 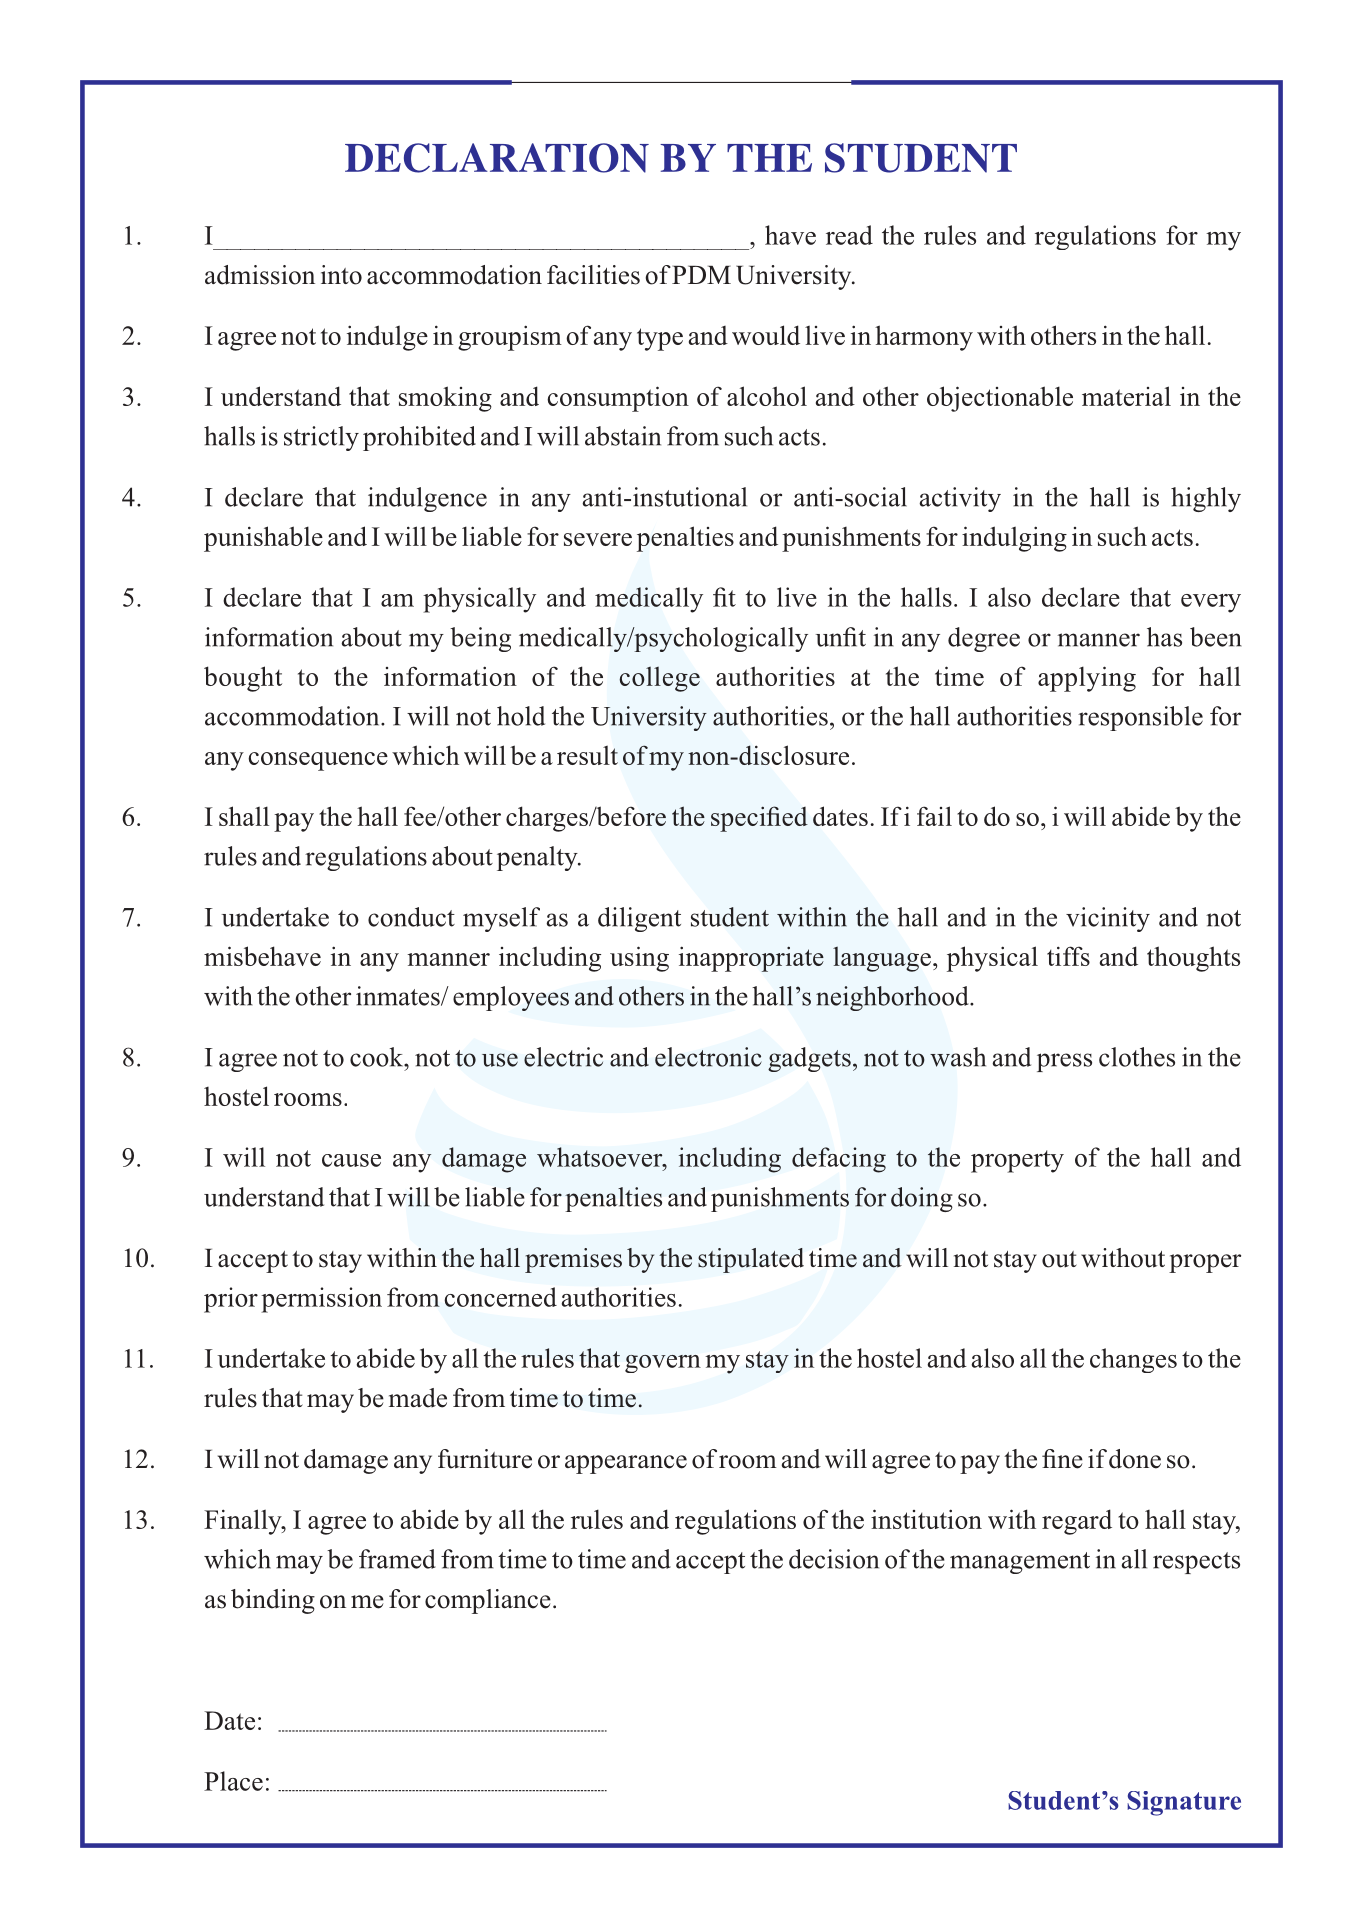 What do you see at coordinates (1126, 396) in the image?
I see `material` at bounding box center [1126, 396].
